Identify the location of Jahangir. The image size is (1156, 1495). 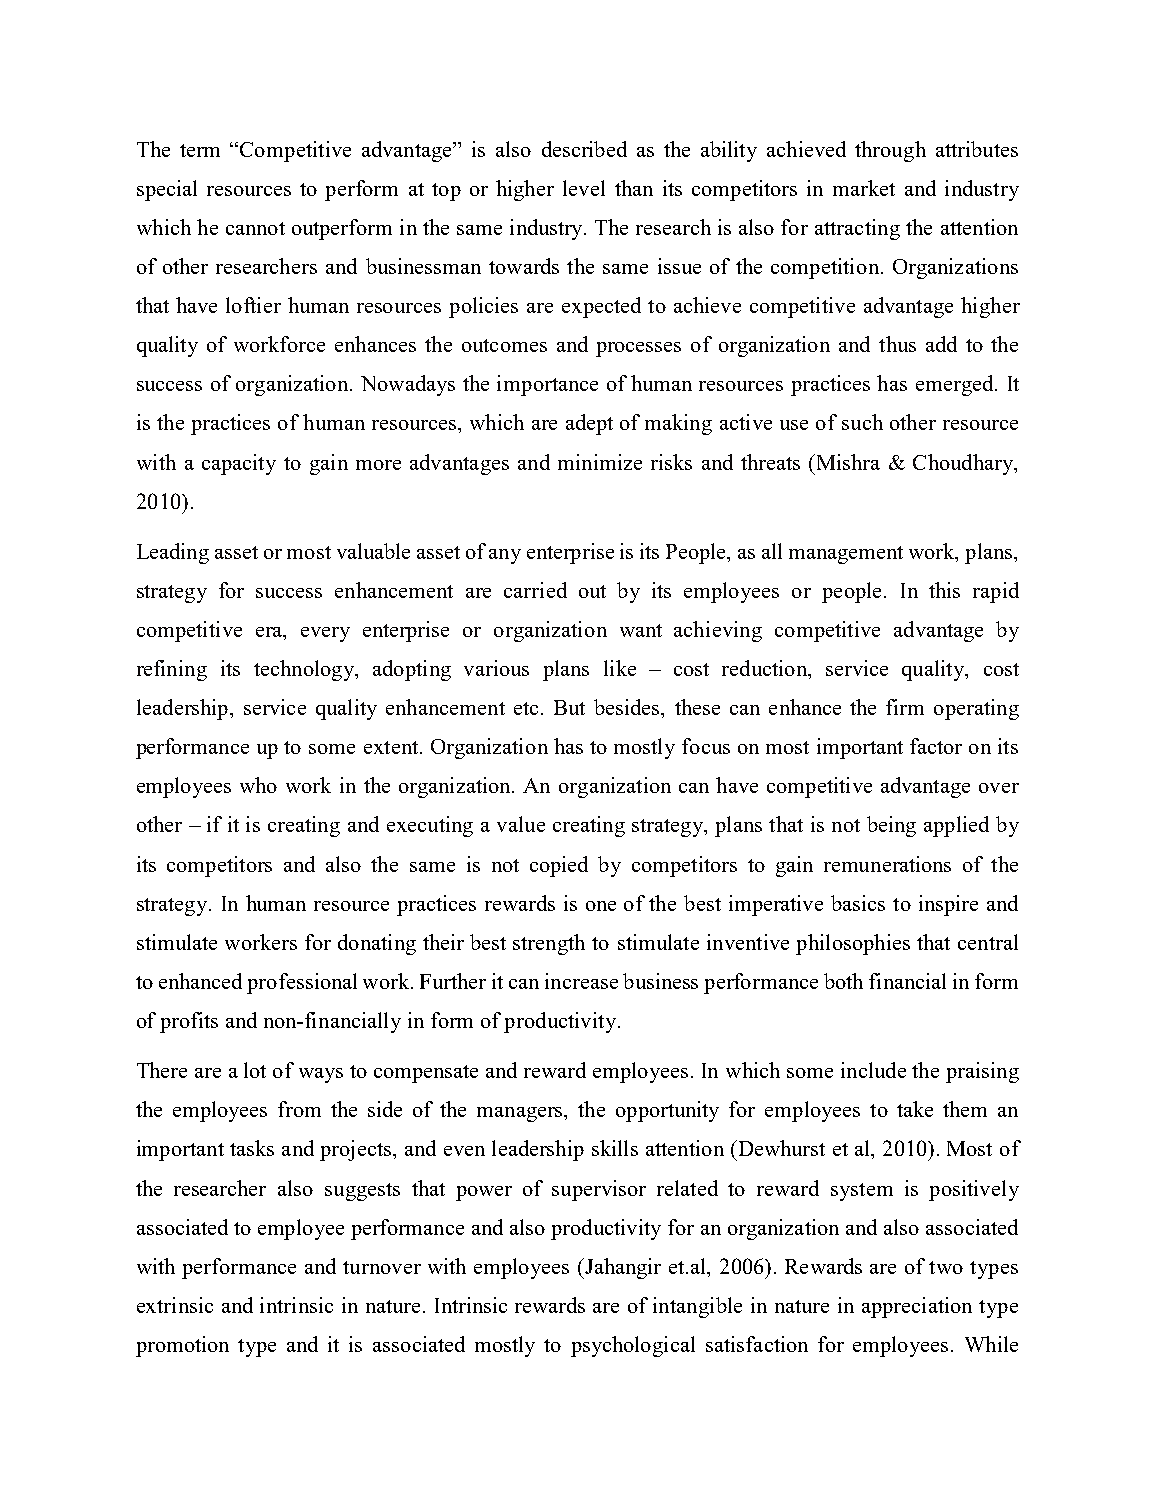
(622, 1268).
